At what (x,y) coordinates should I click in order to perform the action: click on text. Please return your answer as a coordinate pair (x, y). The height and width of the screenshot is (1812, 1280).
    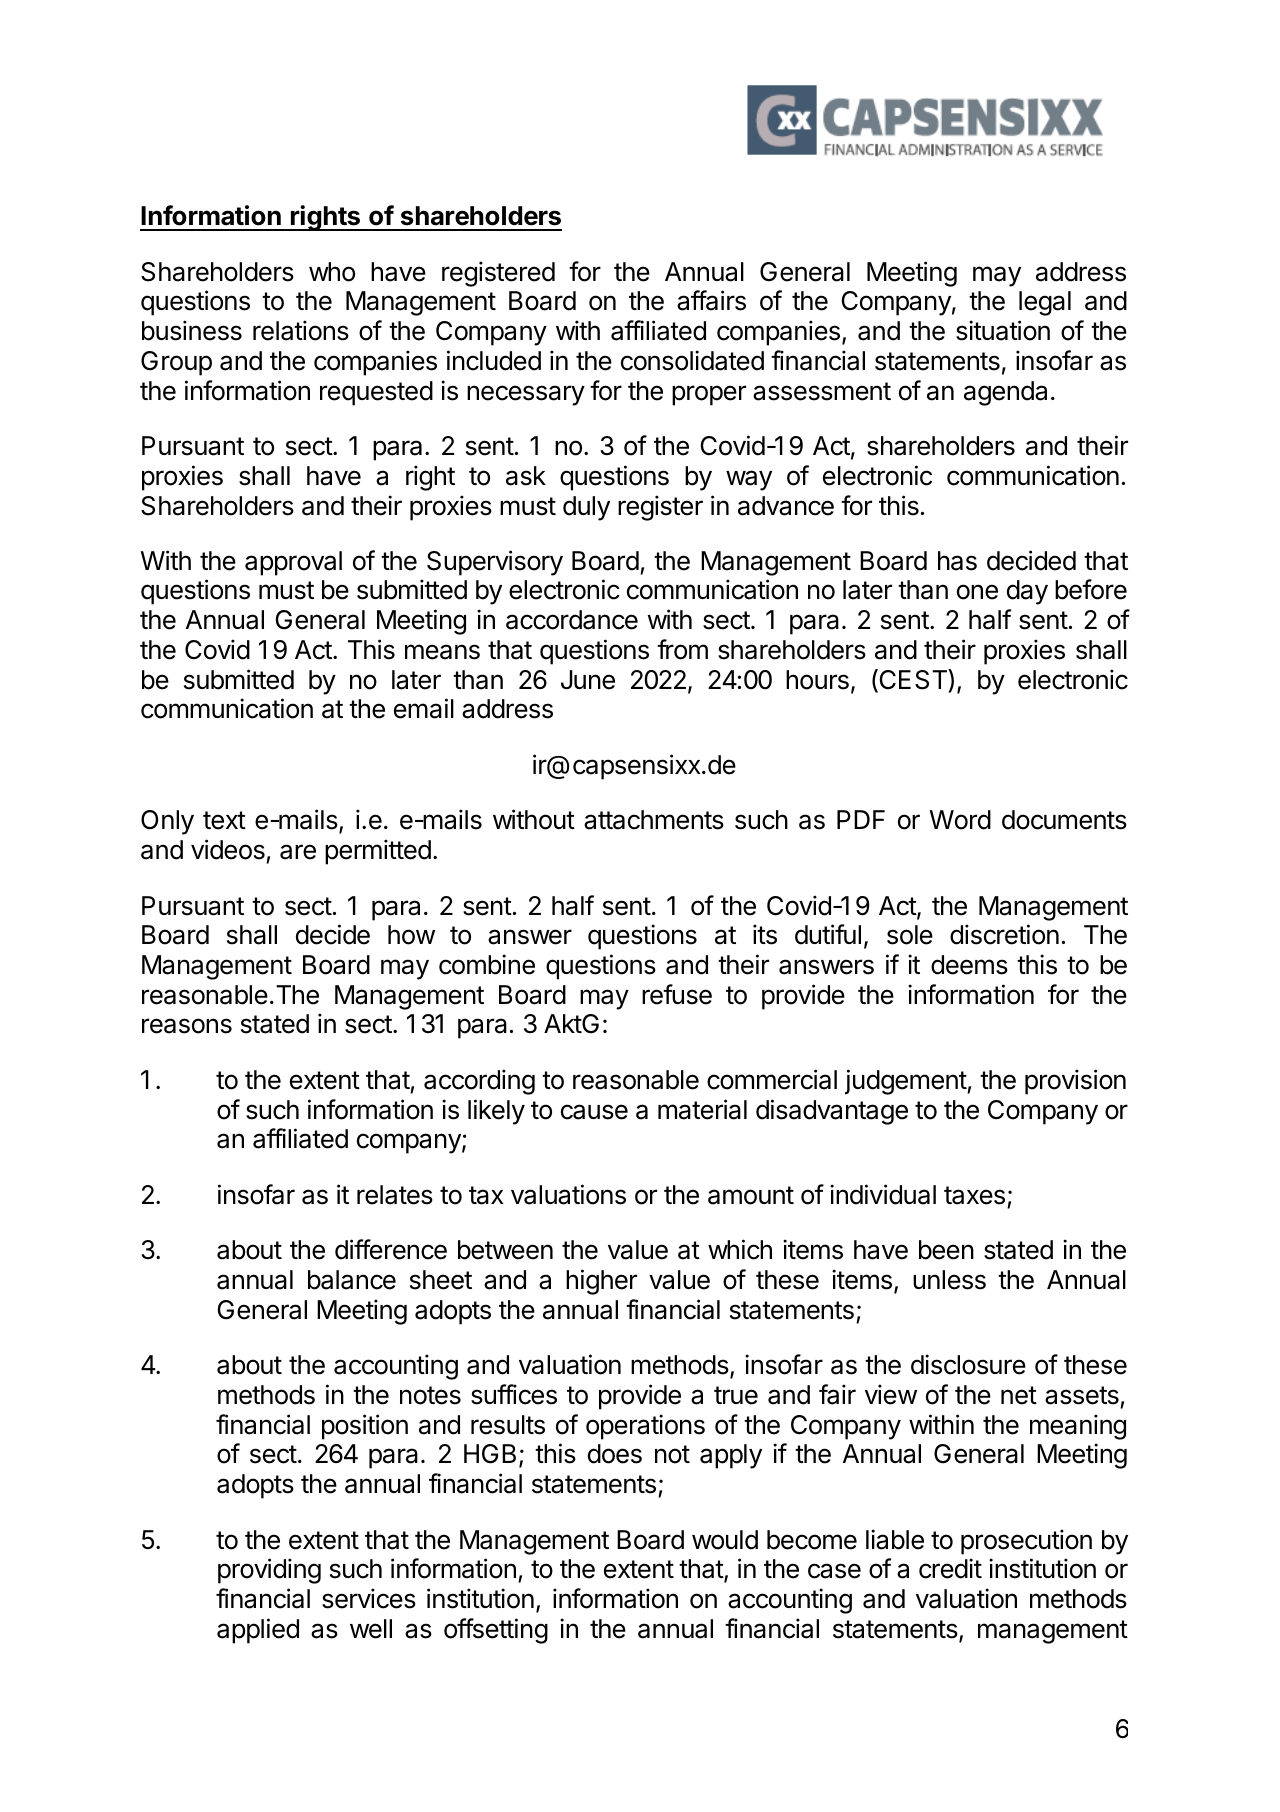
    Looking at the image, I should click on (224, 820).
